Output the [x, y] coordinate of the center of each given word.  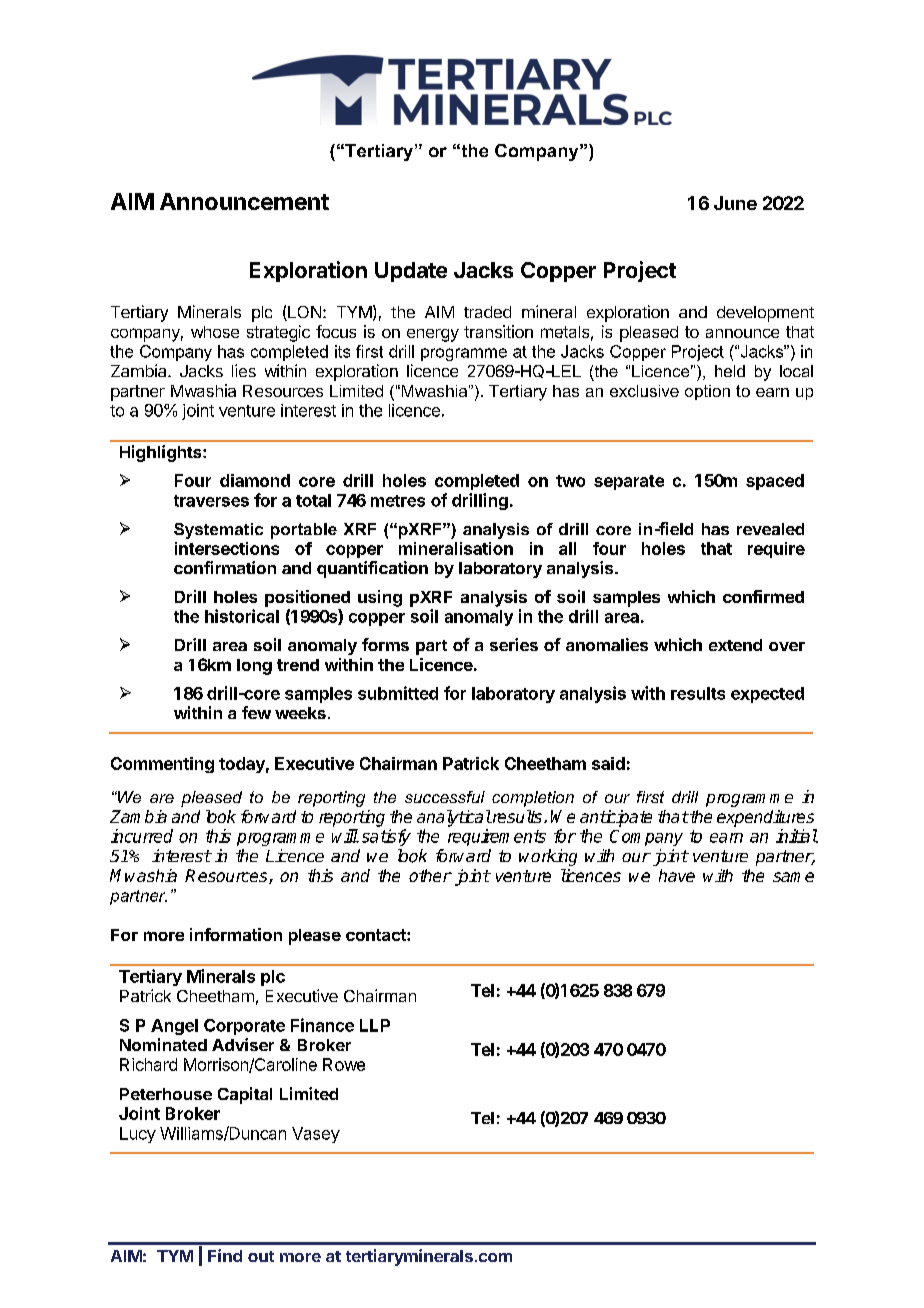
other [430, 875]
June [735, 203]
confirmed [763, 596]
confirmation [225, 567]
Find [225, 1255]
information [236, 934]
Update [411, 272]
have [677, 875]
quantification [372, 569]
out [261, 1256]
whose [215, 332]
